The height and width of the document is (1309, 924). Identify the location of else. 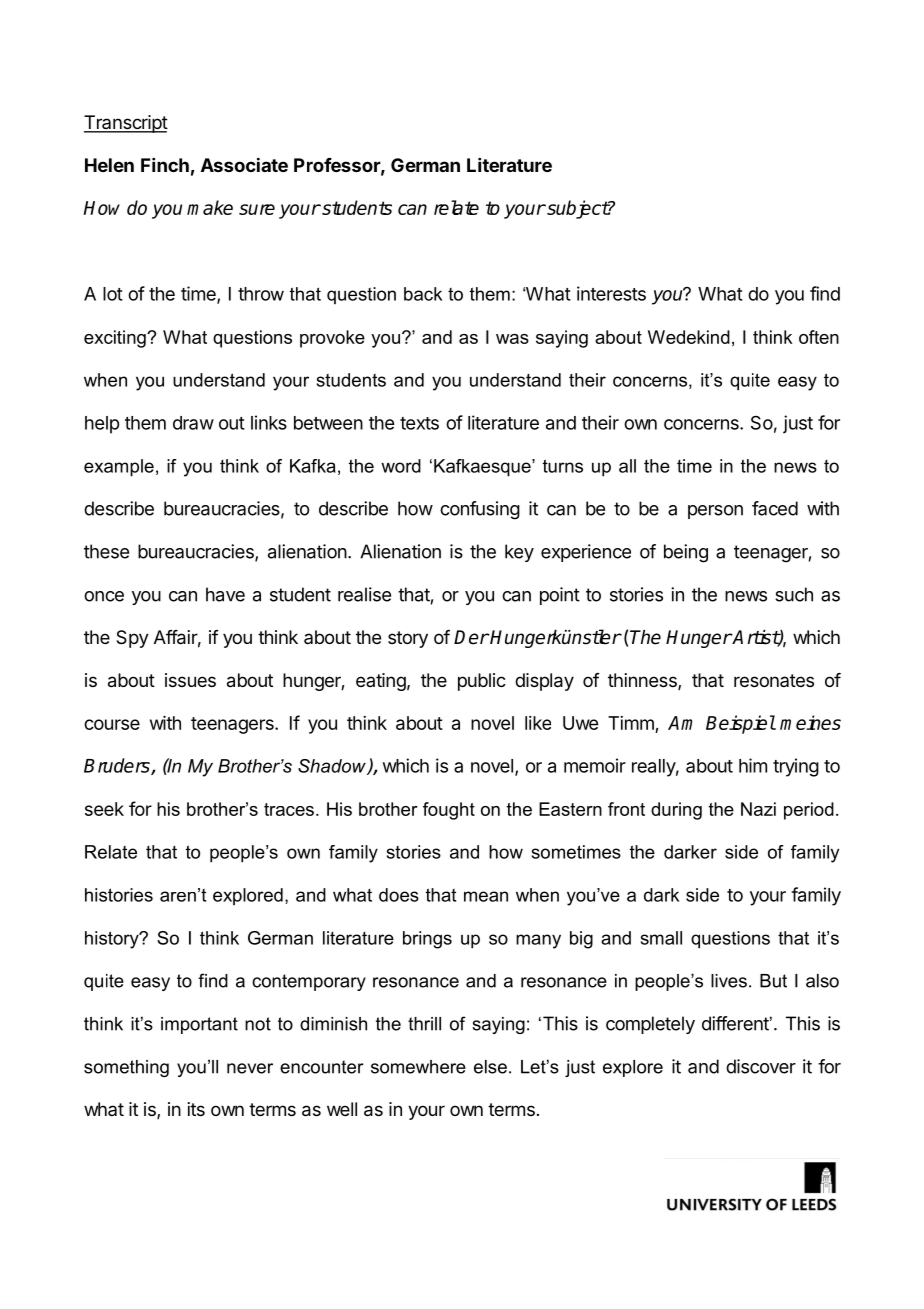
(490, 1067).
